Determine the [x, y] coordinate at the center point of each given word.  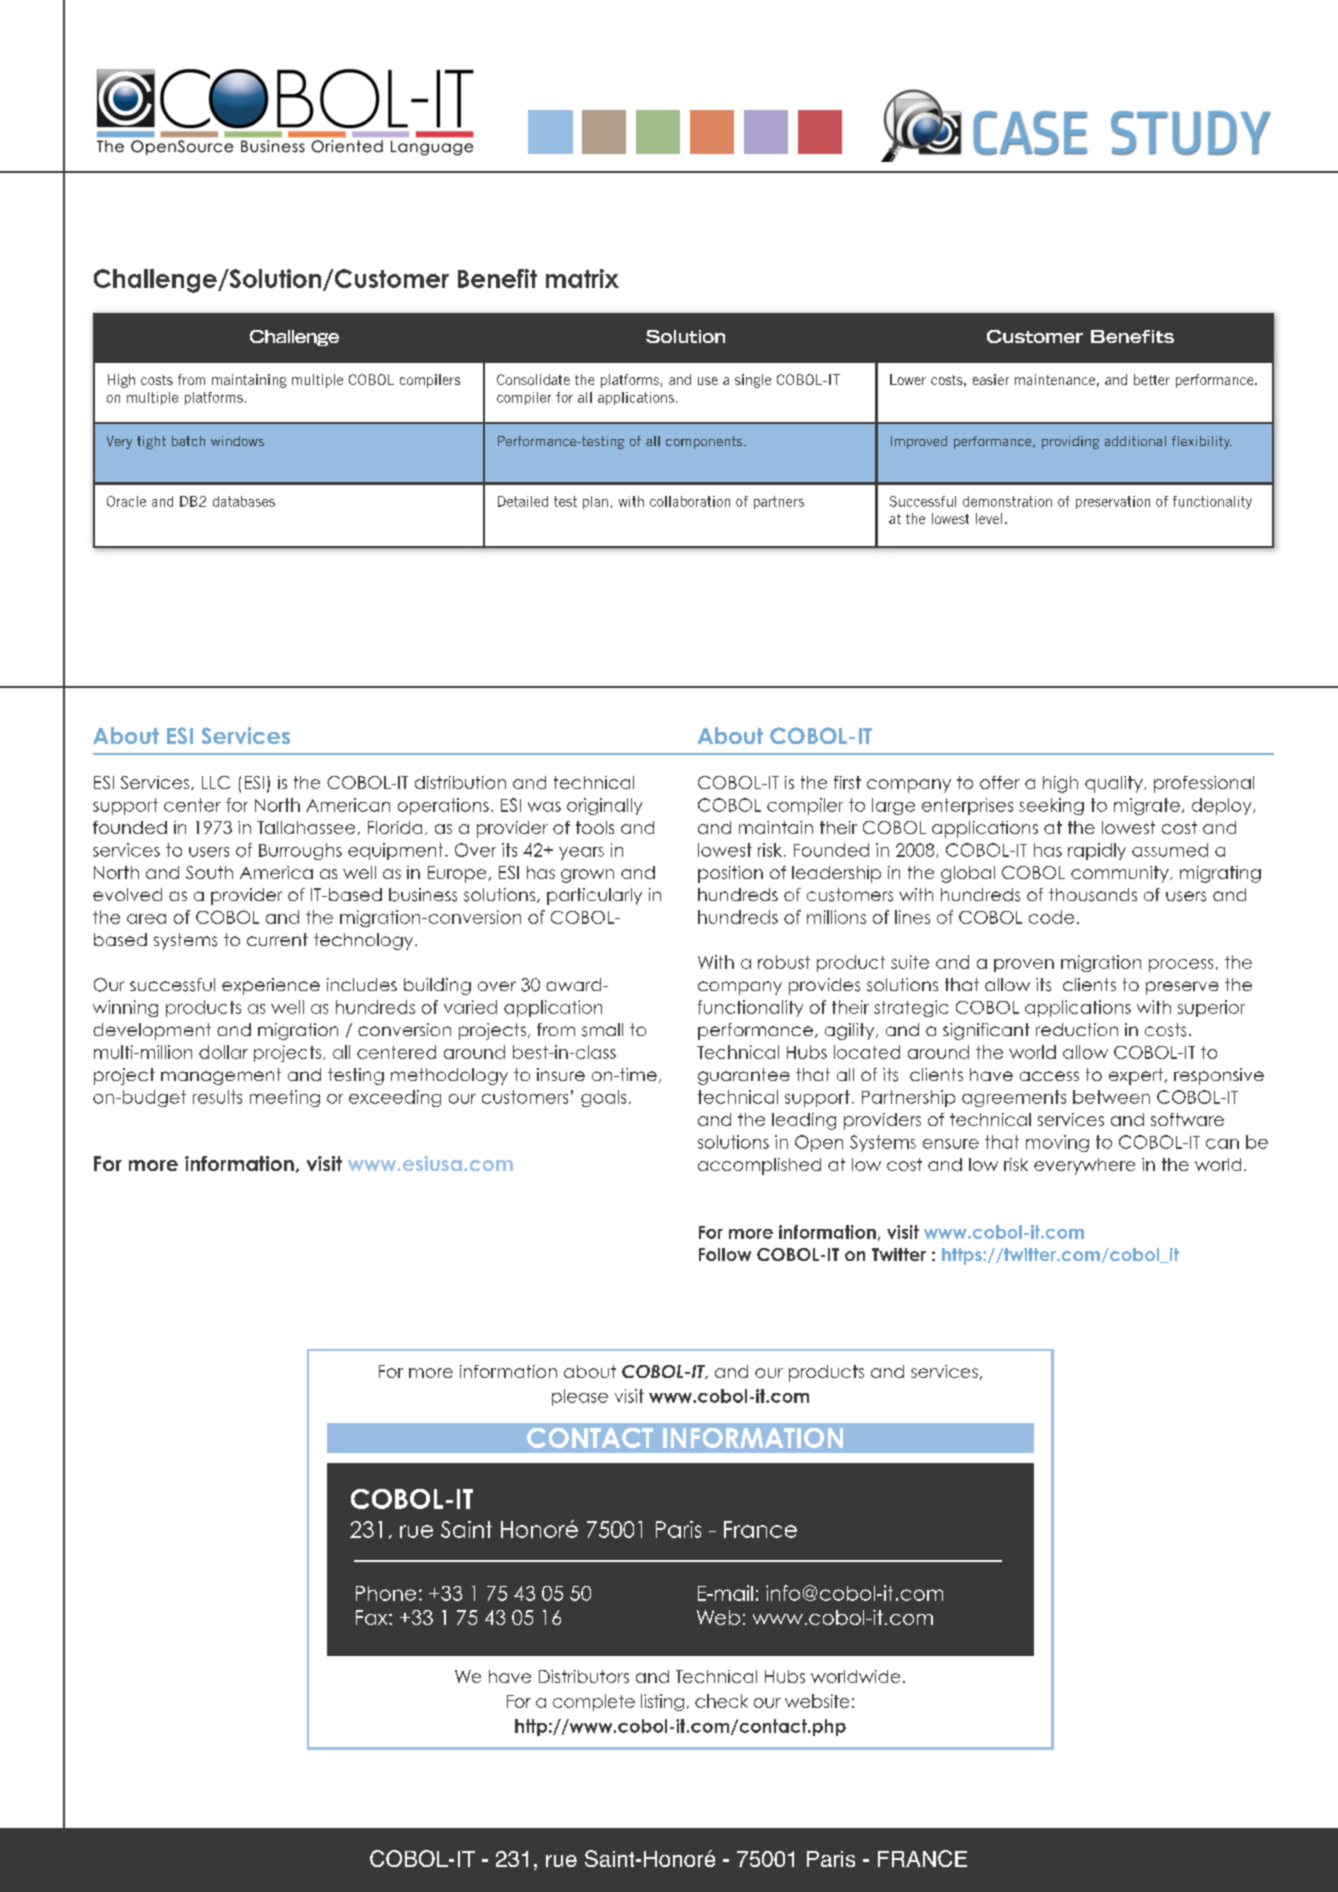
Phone [386, 1593]
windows [237, 441]
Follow [725, 1254]
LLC [216, 782]
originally [604, 806]
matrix [582, 278]
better [1152, 379]
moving [1057, 1143]
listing [662, 1702]
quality [1115, 784]
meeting [285, 1098]
